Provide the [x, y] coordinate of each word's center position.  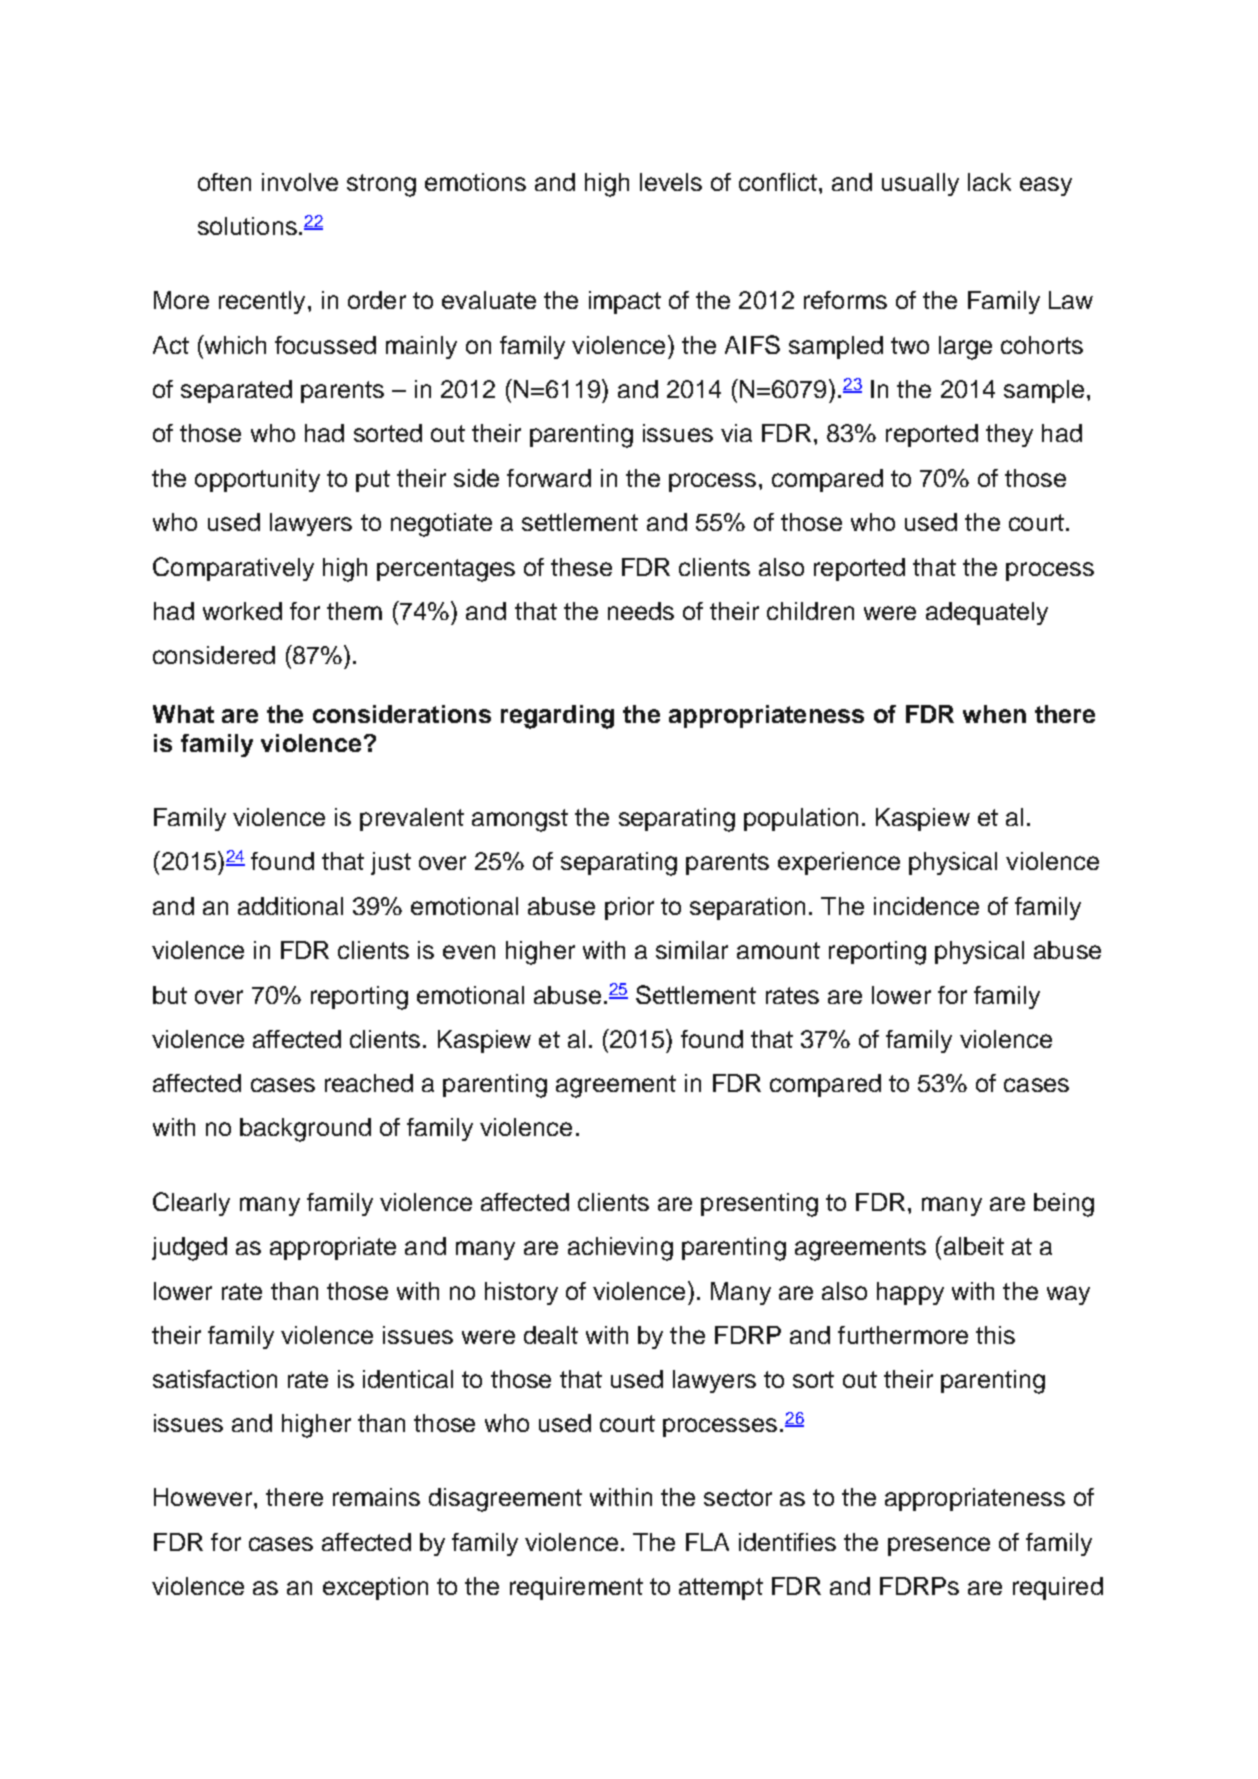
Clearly [191, 1204]
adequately [987, 613]
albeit [972, 1245]
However [204, 1497]
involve [300, 182]
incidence [926, 906]
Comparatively [233, 569]
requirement [576, 1588]
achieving [620, 1249]
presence [939, 1546]
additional [290, 906]
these [581, 567]
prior [629, 908]
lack [989, 182]
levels [671, 182]
